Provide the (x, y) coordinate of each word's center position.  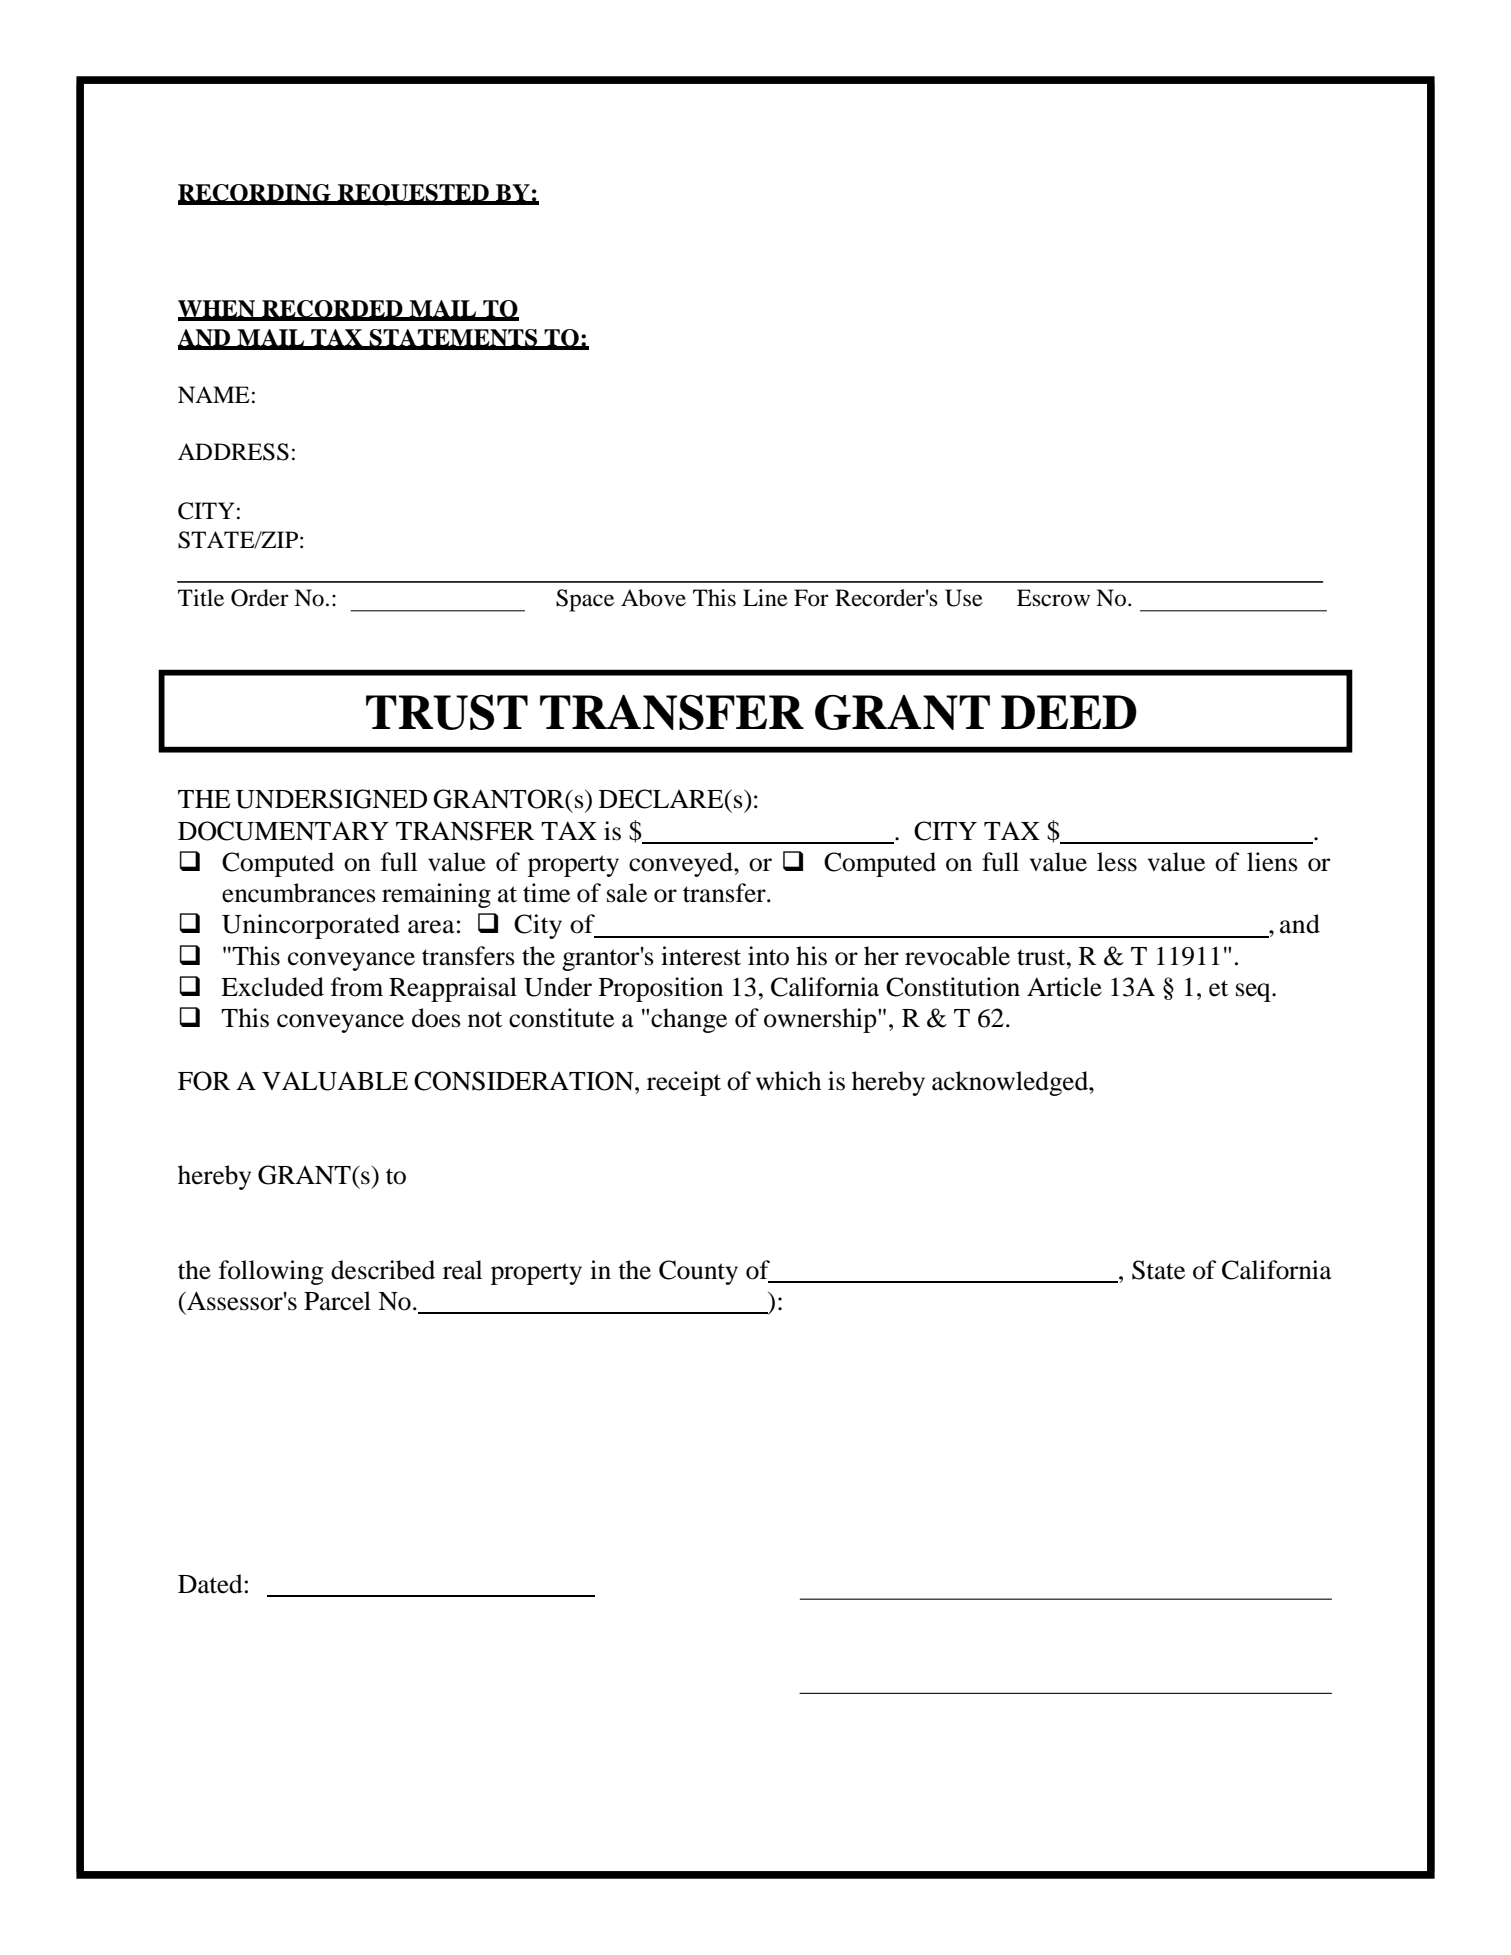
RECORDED (332, 310)
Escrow (1053, 598)
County (698, 1272)
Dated (210, 1584)
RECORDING (255, 194)
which (788, 1081)
